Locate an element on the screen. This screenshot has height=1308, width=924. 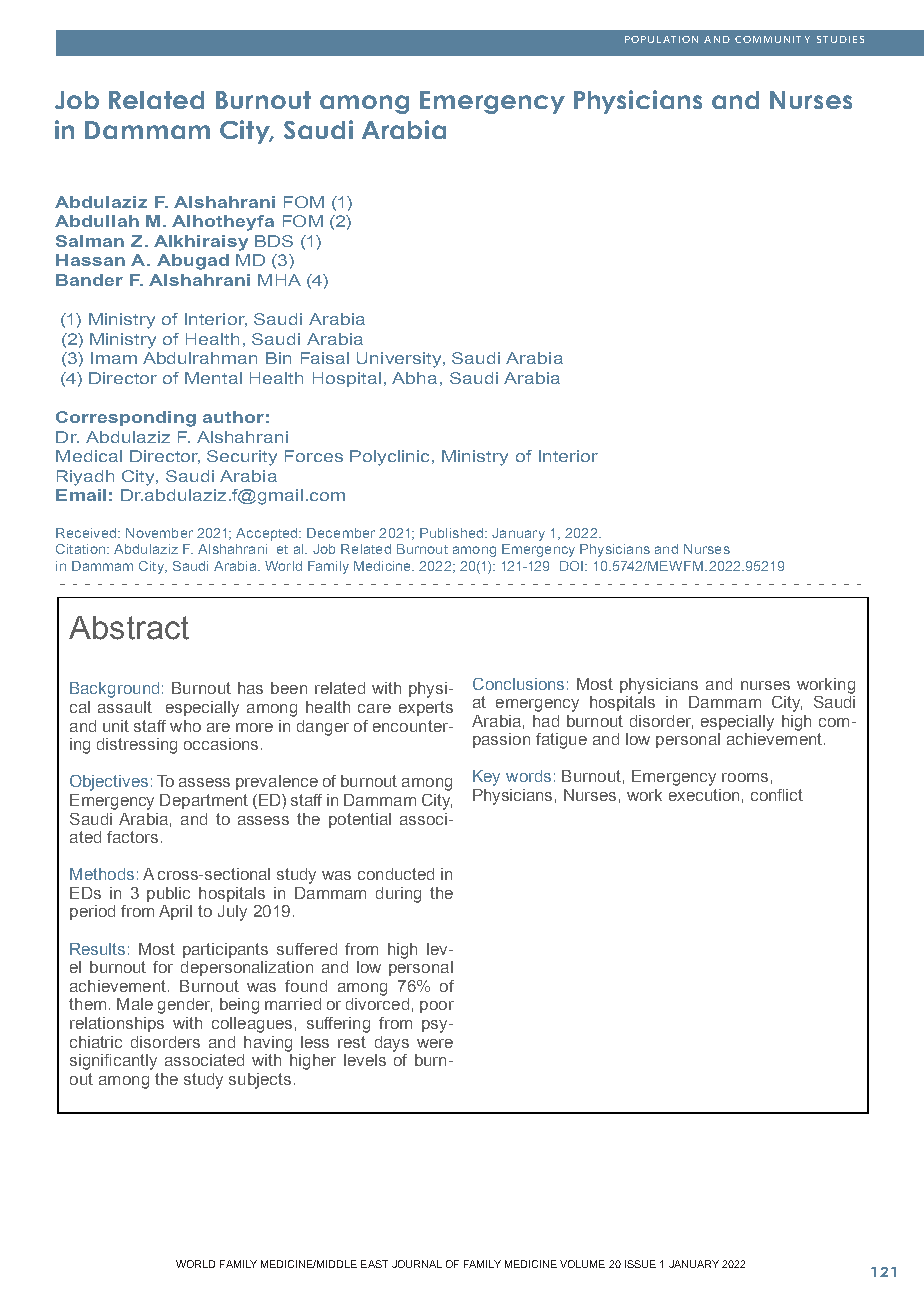
execution is located at coordinates (704, 795).
